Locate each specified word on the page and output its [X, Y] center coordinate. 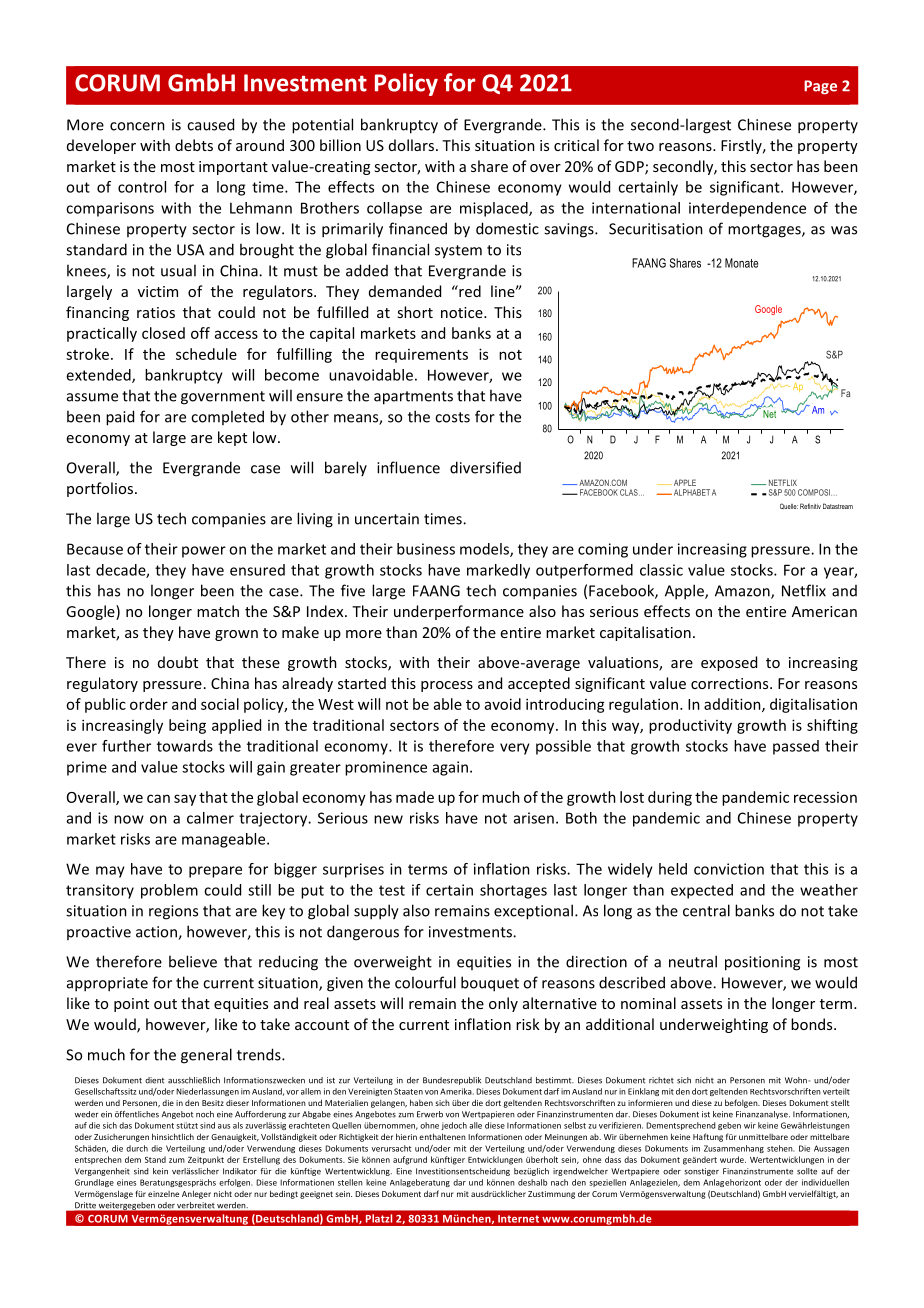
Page [820, 87]
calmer [210, 818]
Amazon [743, 592]
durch [137, 1148]
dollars [411, 145]
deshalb [532, 1182]
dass [613, 1159]
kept [232, 438]
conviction [729, 869]
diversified [485, 467]
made [415, 797]
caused [210, 124]
